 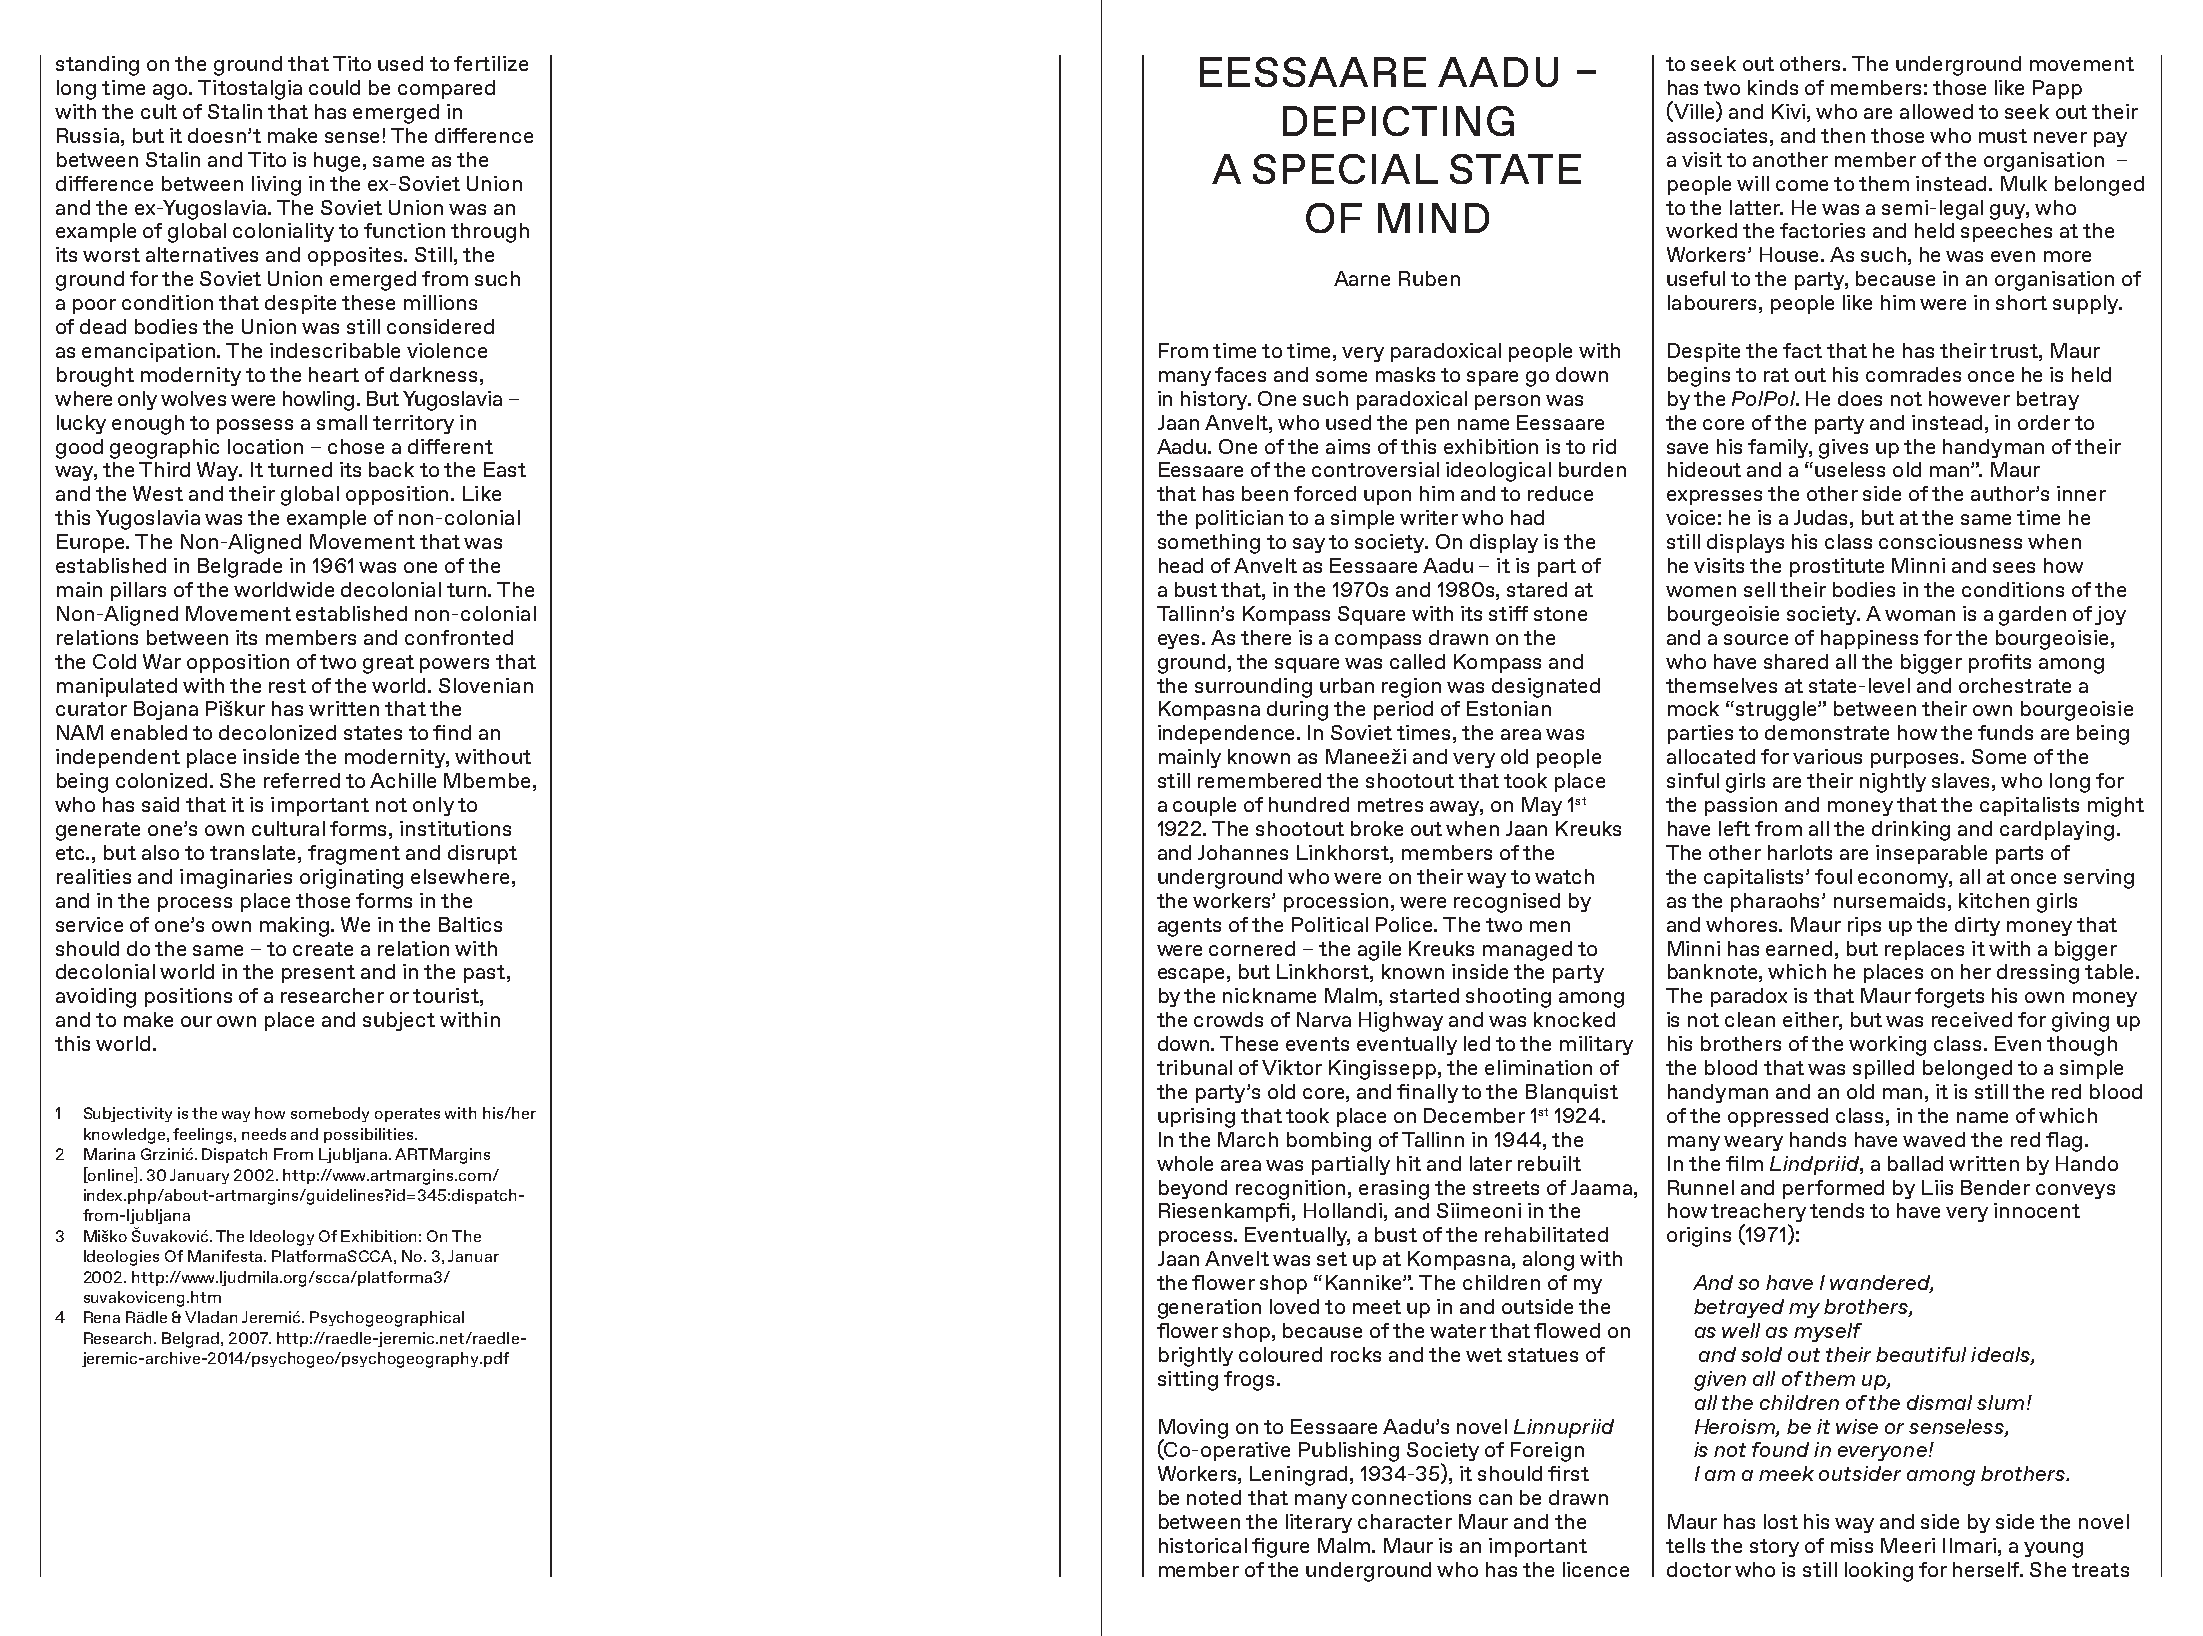 I want to click on SPECIAL, so click(x=1345, y=169).
